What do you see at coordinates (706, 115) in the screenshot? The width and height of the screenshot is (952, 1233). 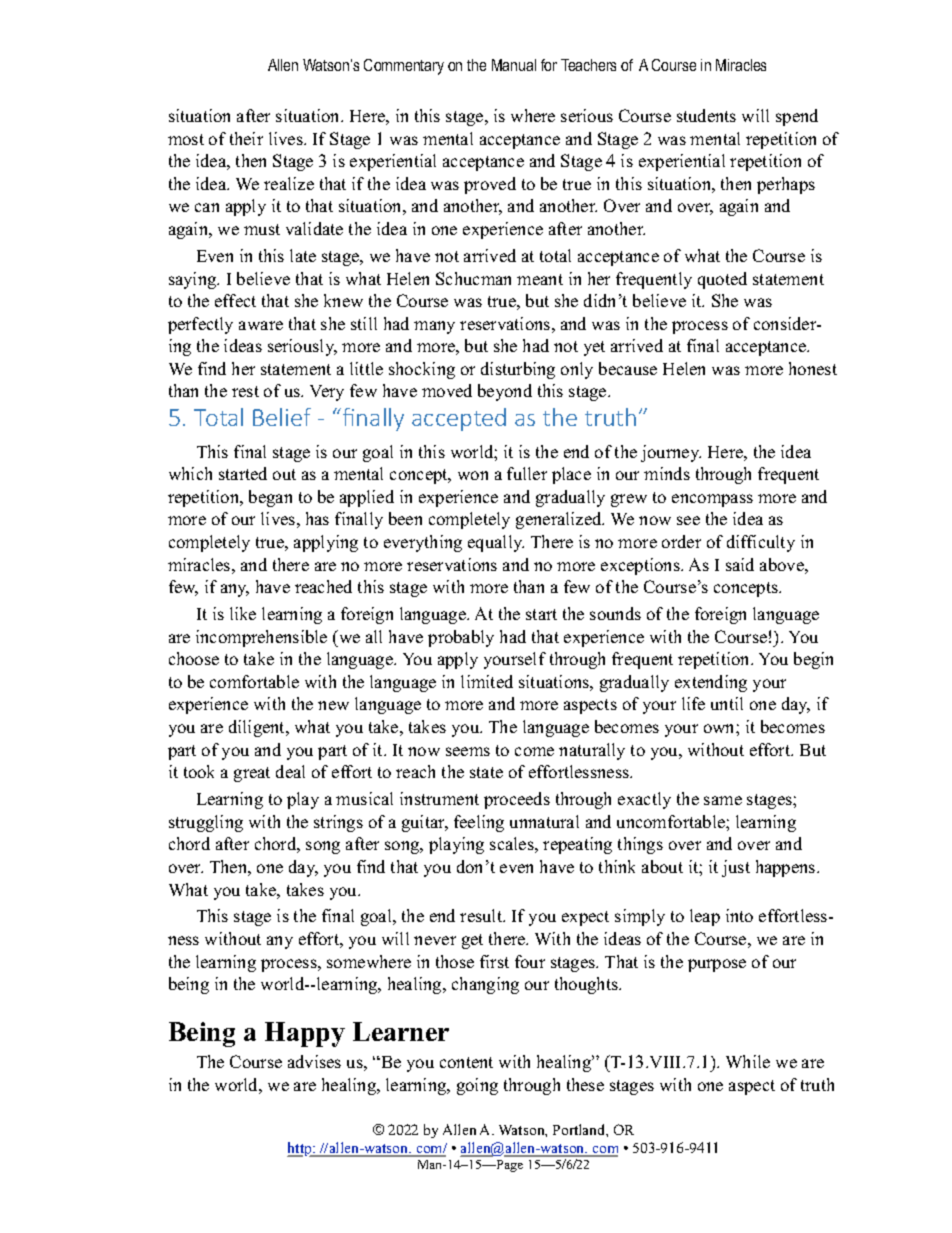 I see `students` at bounding box center [706, 115].
